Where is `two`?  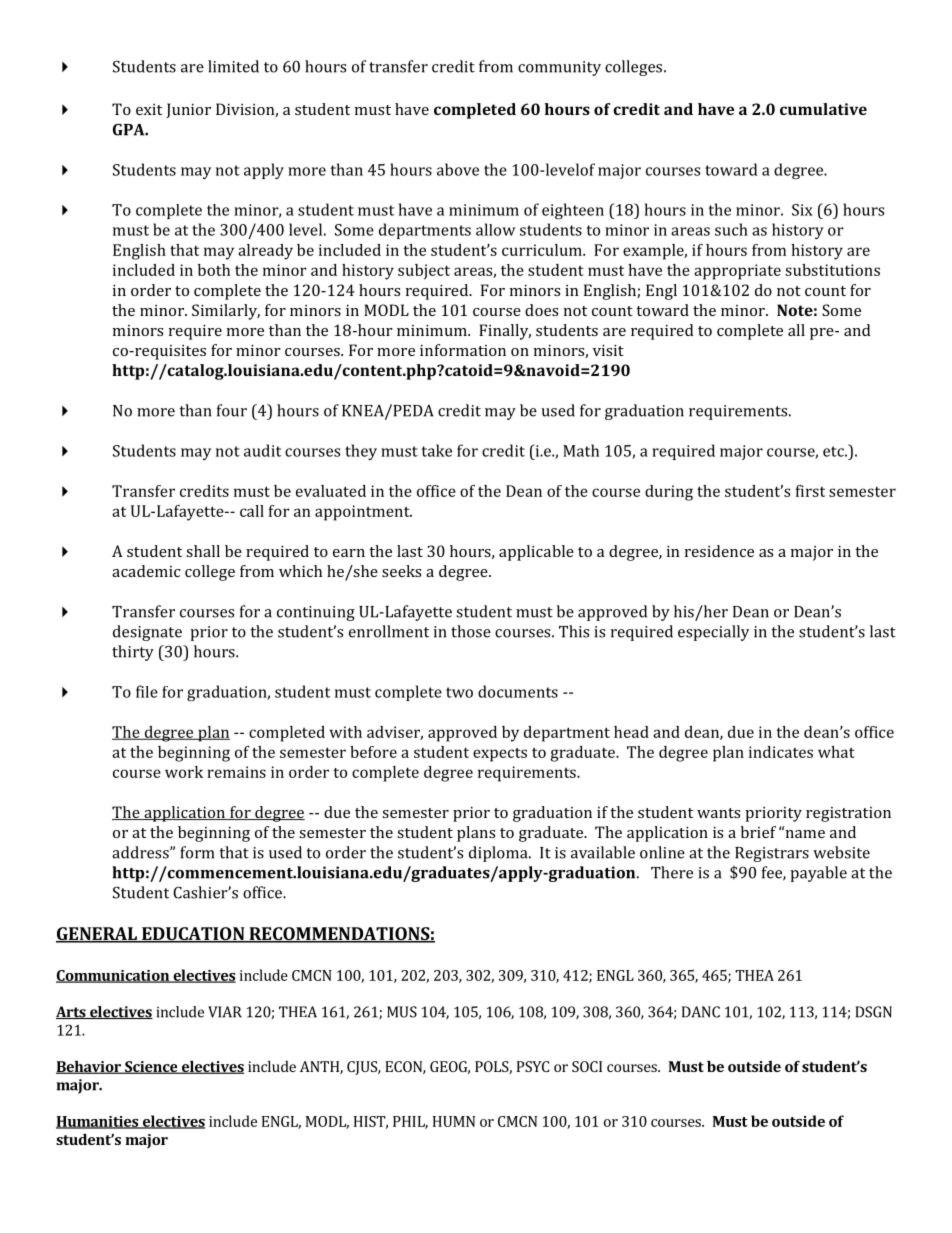
two is located at coordinates (459, 692).
